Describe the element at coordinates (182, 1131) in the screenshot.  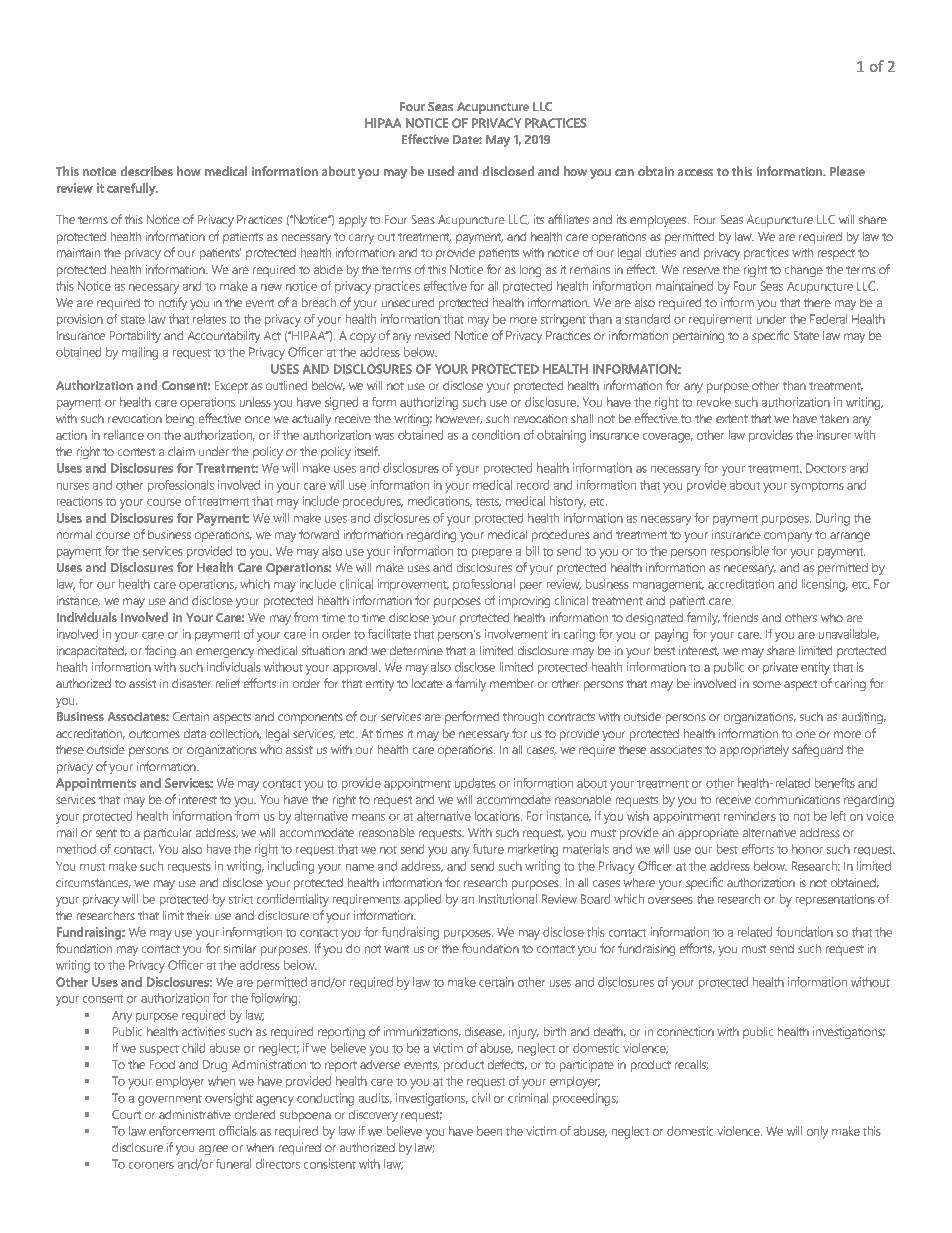
I see `enforcement` at that location.
